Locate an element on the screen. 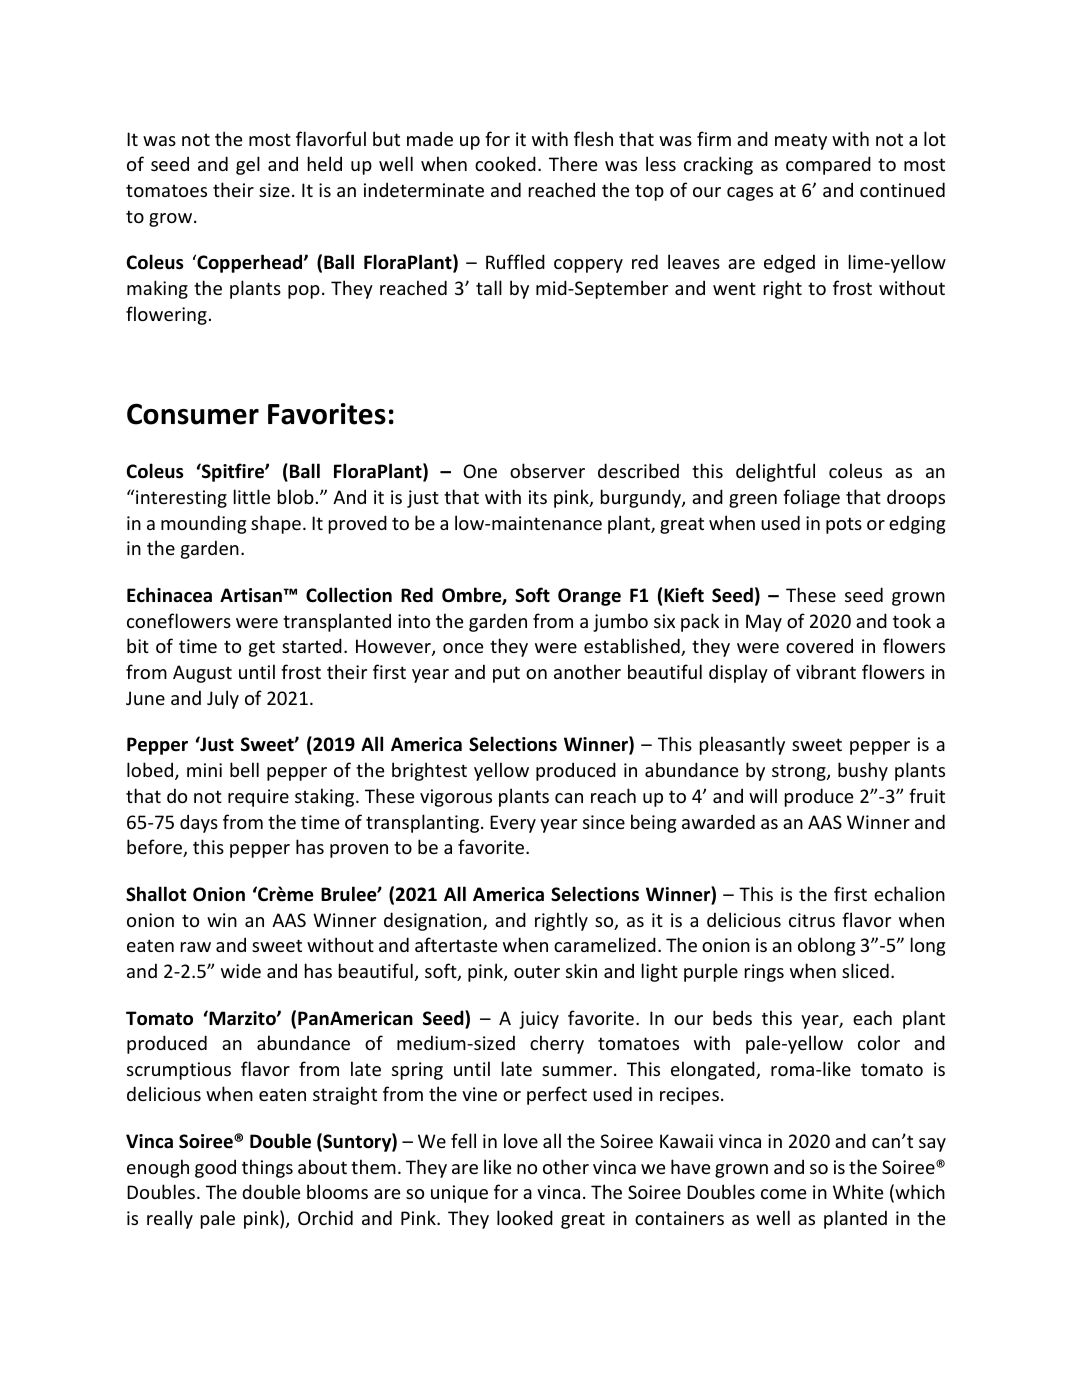  looked is located at coordinates (525, 1217).
